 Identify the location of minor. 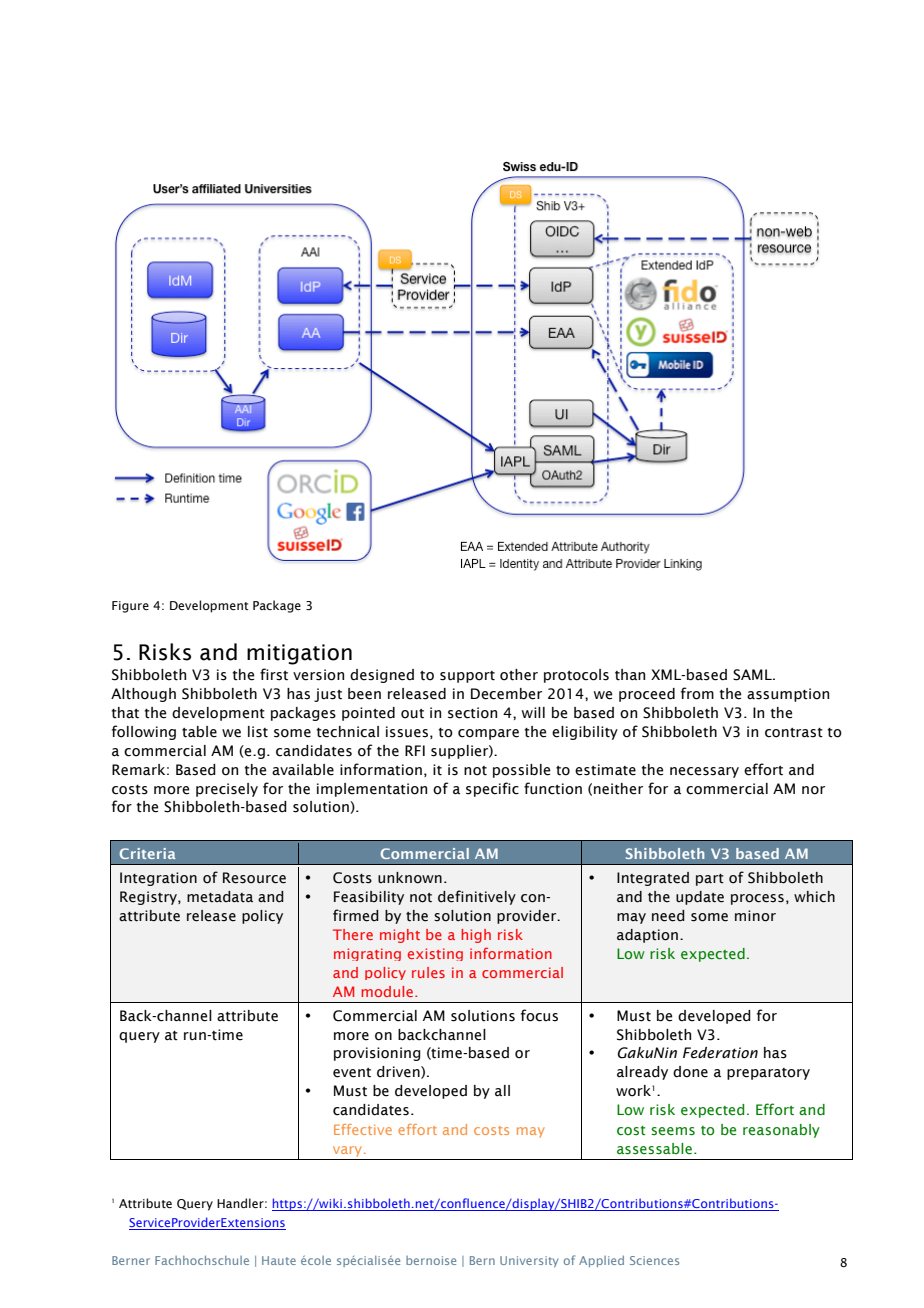
(755, 916).
